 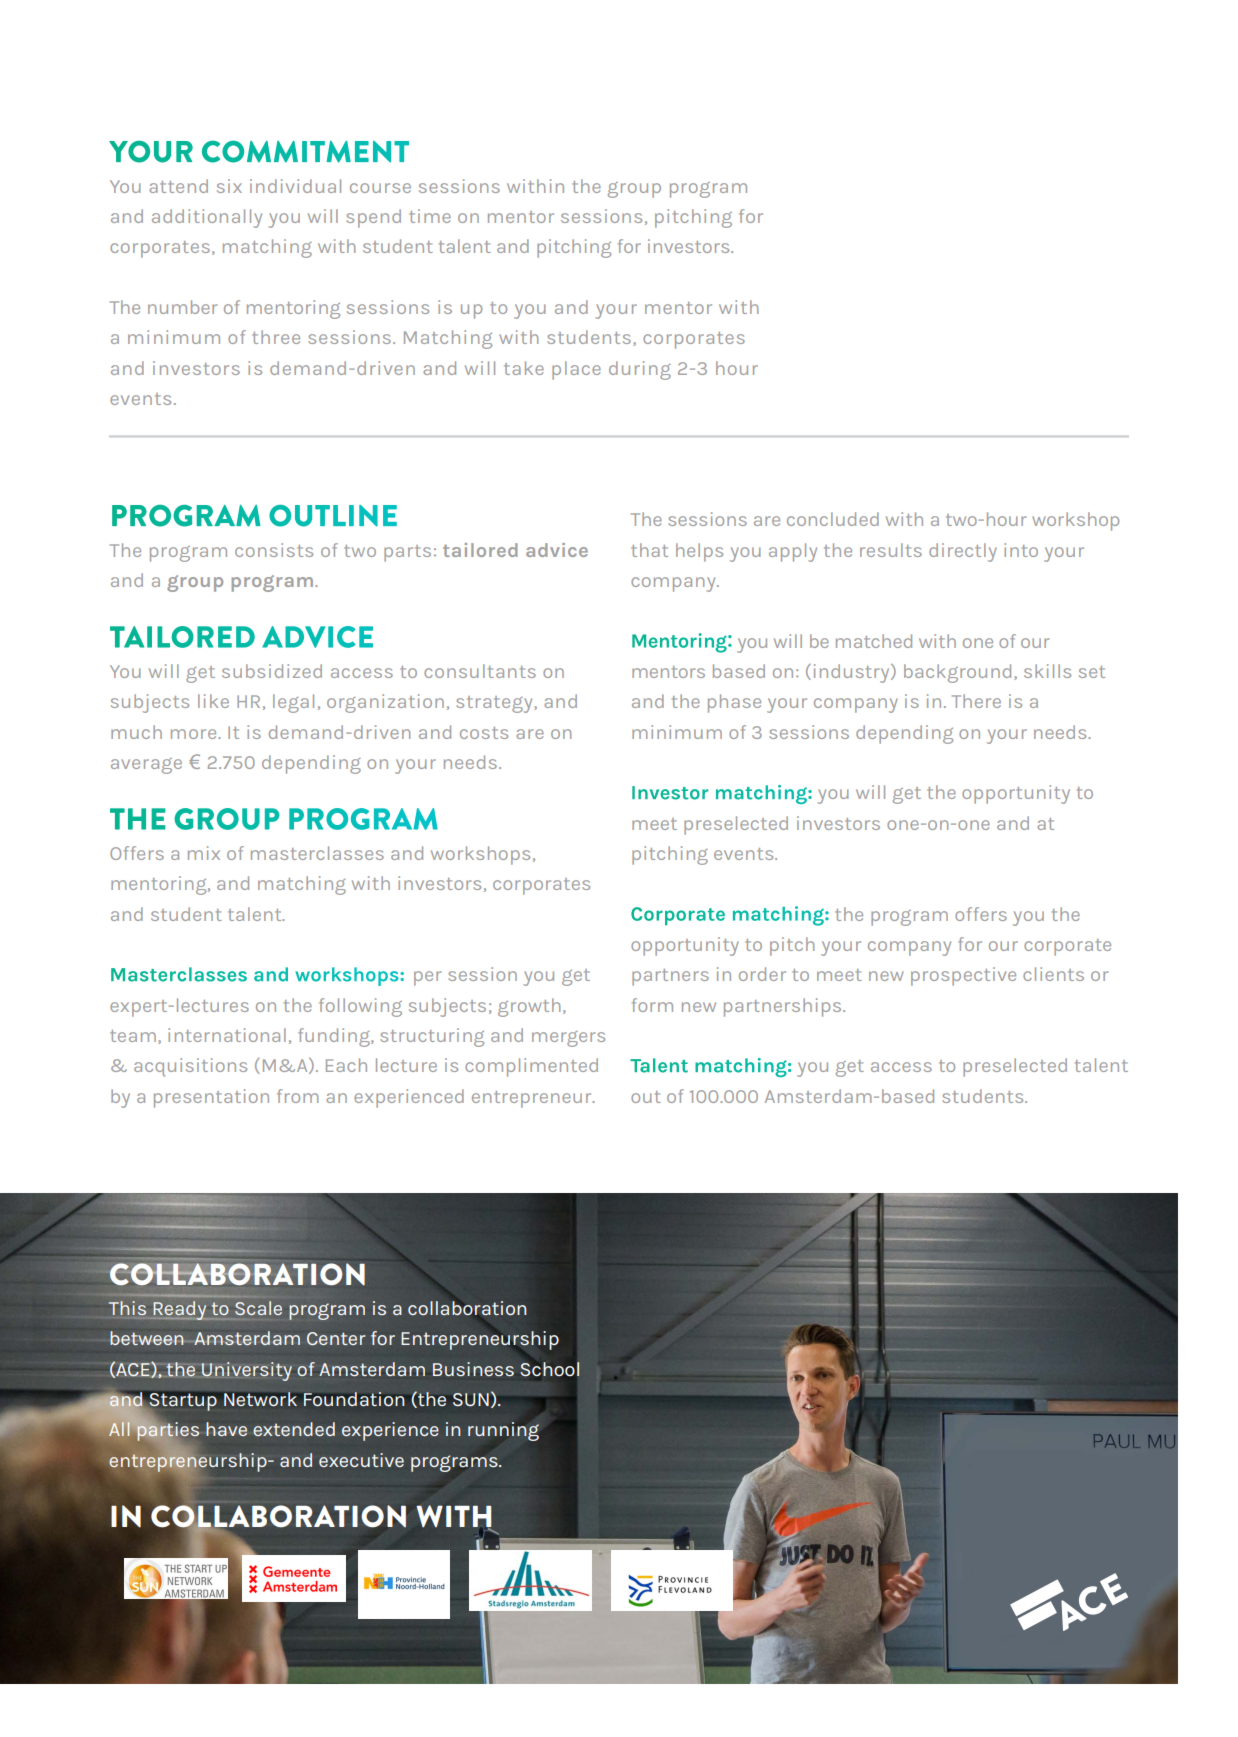 I want to click on have, so click(x=226, y=1429).
